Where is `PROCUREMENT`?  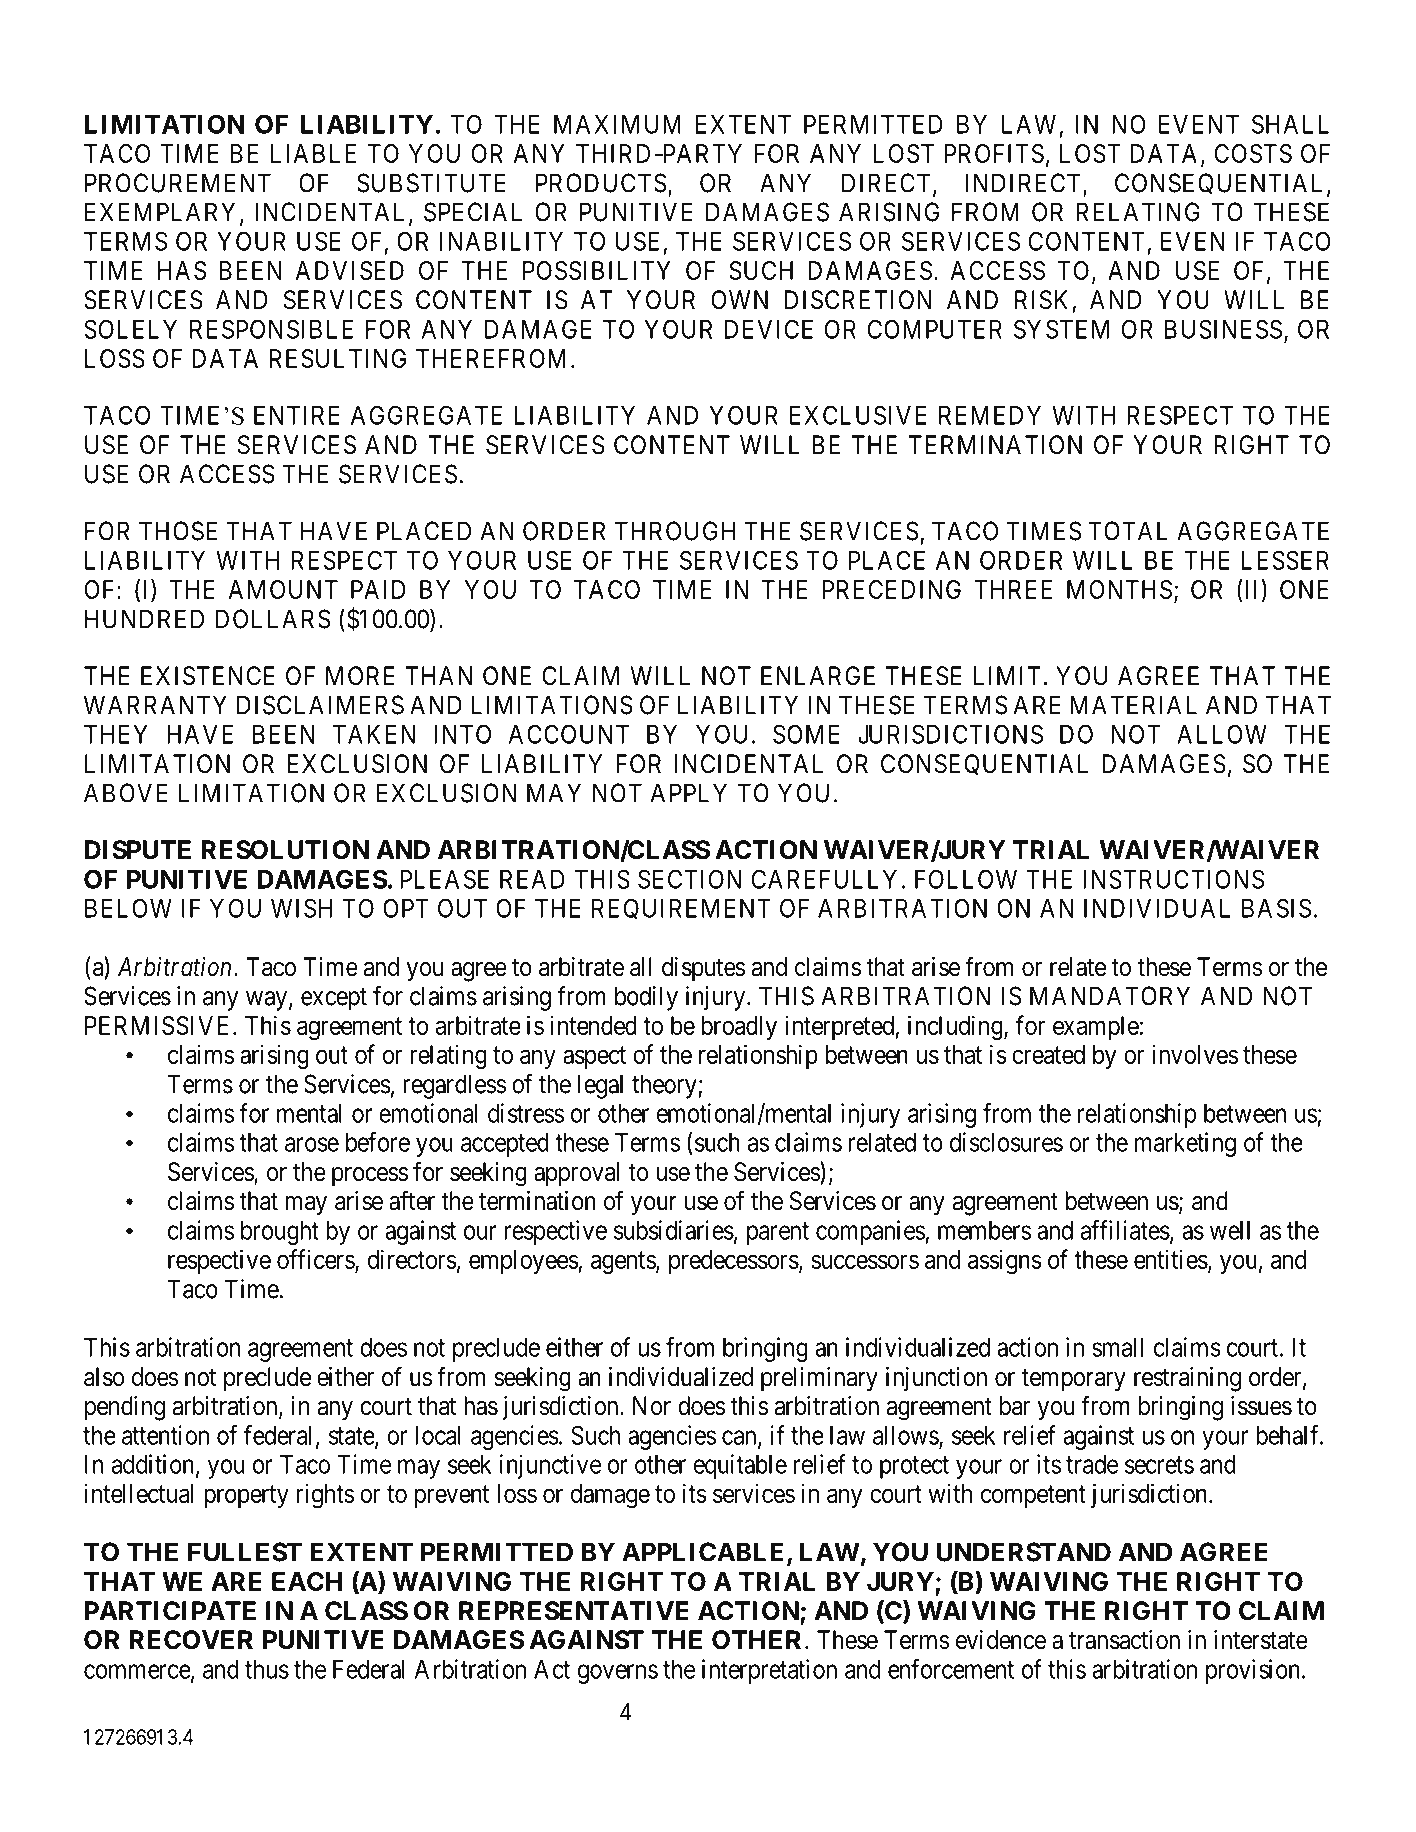
PROCUREMENT is located at coordinates (178, 183).
